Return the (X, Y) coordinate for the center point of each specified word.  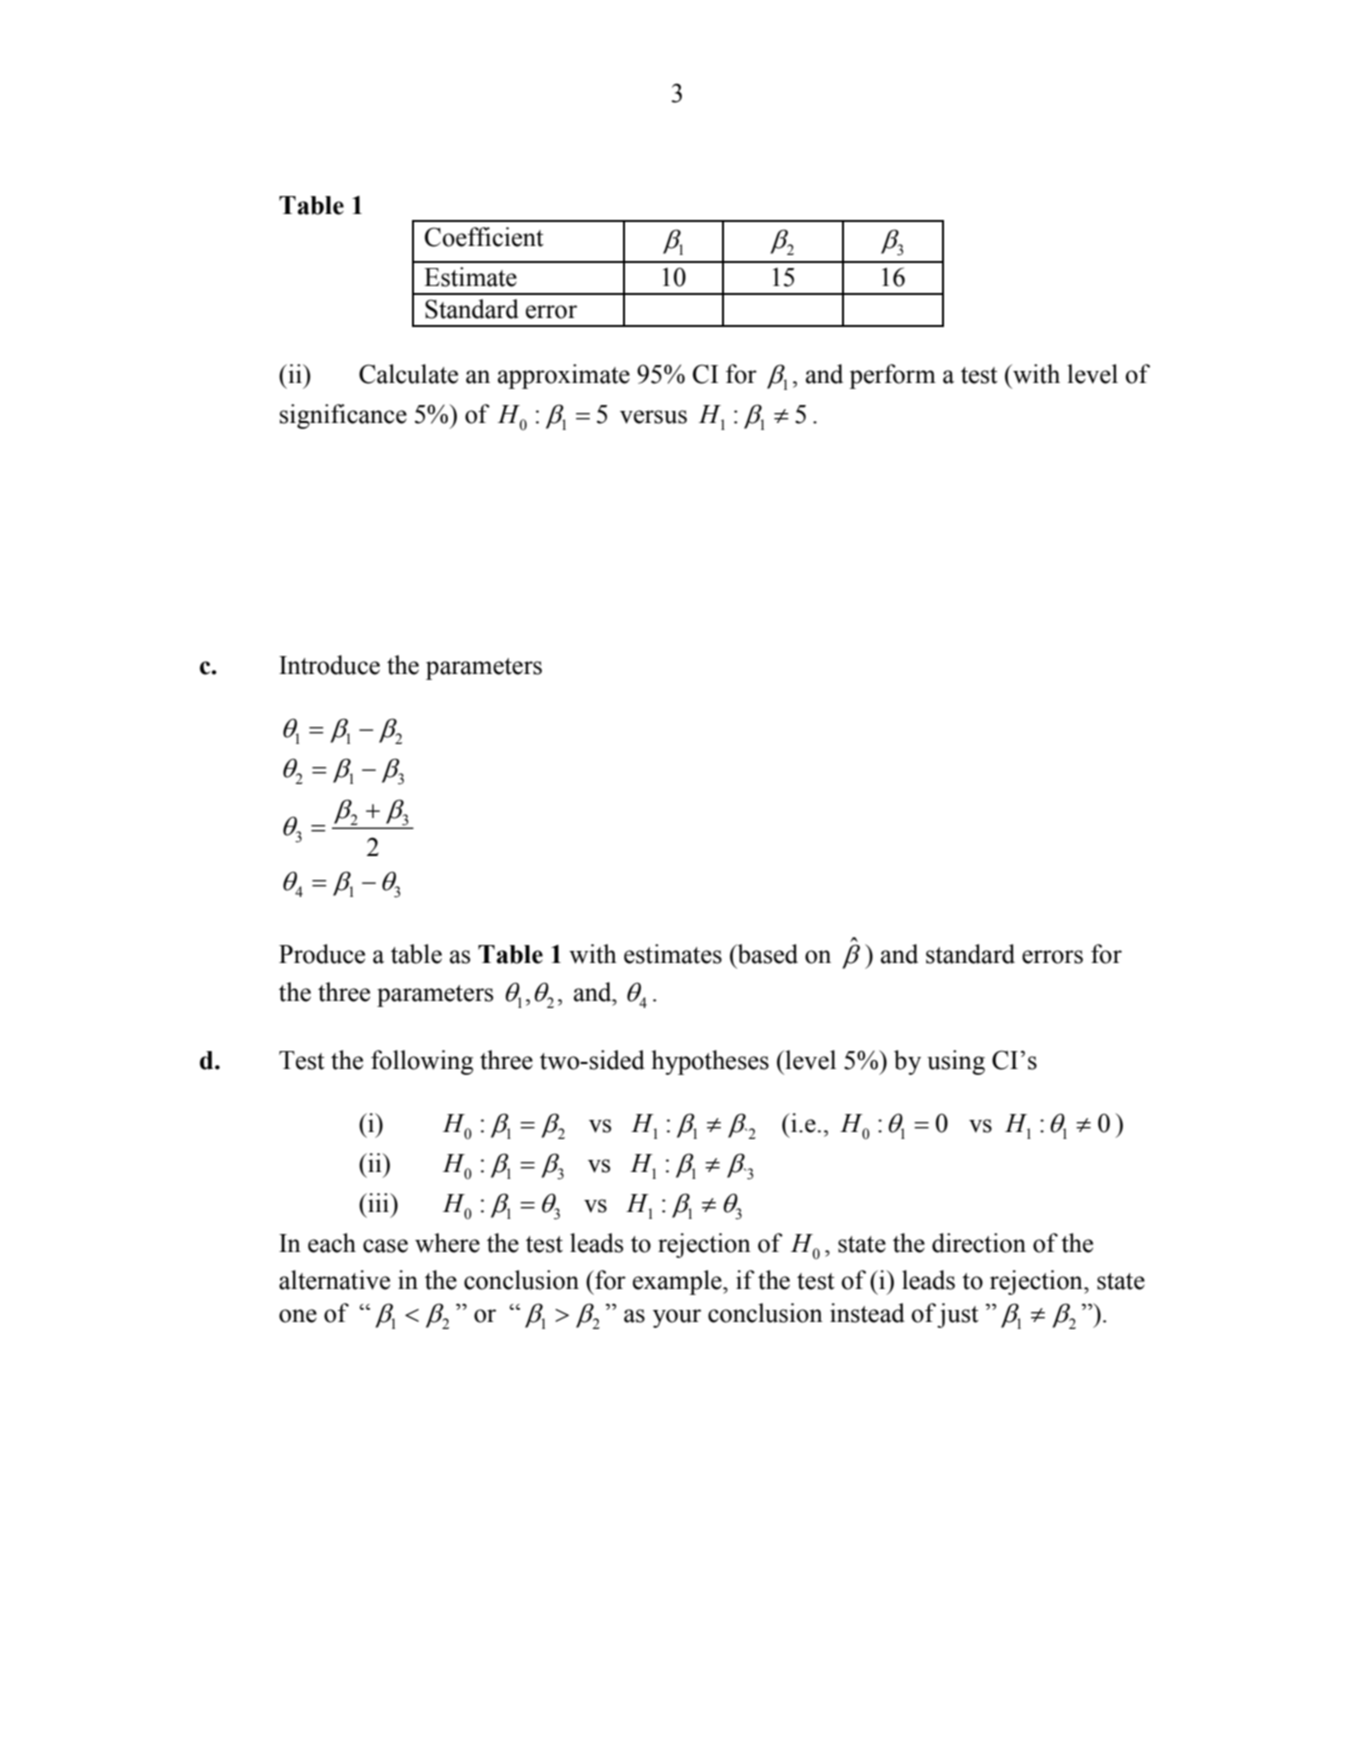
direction (979, 1243)
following (422, 1062)
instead (867, 1313)
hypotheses (710, 1062)
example (678, 1282)
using (956, 1062)
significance (343, 416)
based (766, 954)
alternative (334, 1280)
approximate (564, 376)
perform (892, 376)
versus (653, 417)
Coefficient (484, 237)
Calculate (408, 374)
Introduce (329, 665)
